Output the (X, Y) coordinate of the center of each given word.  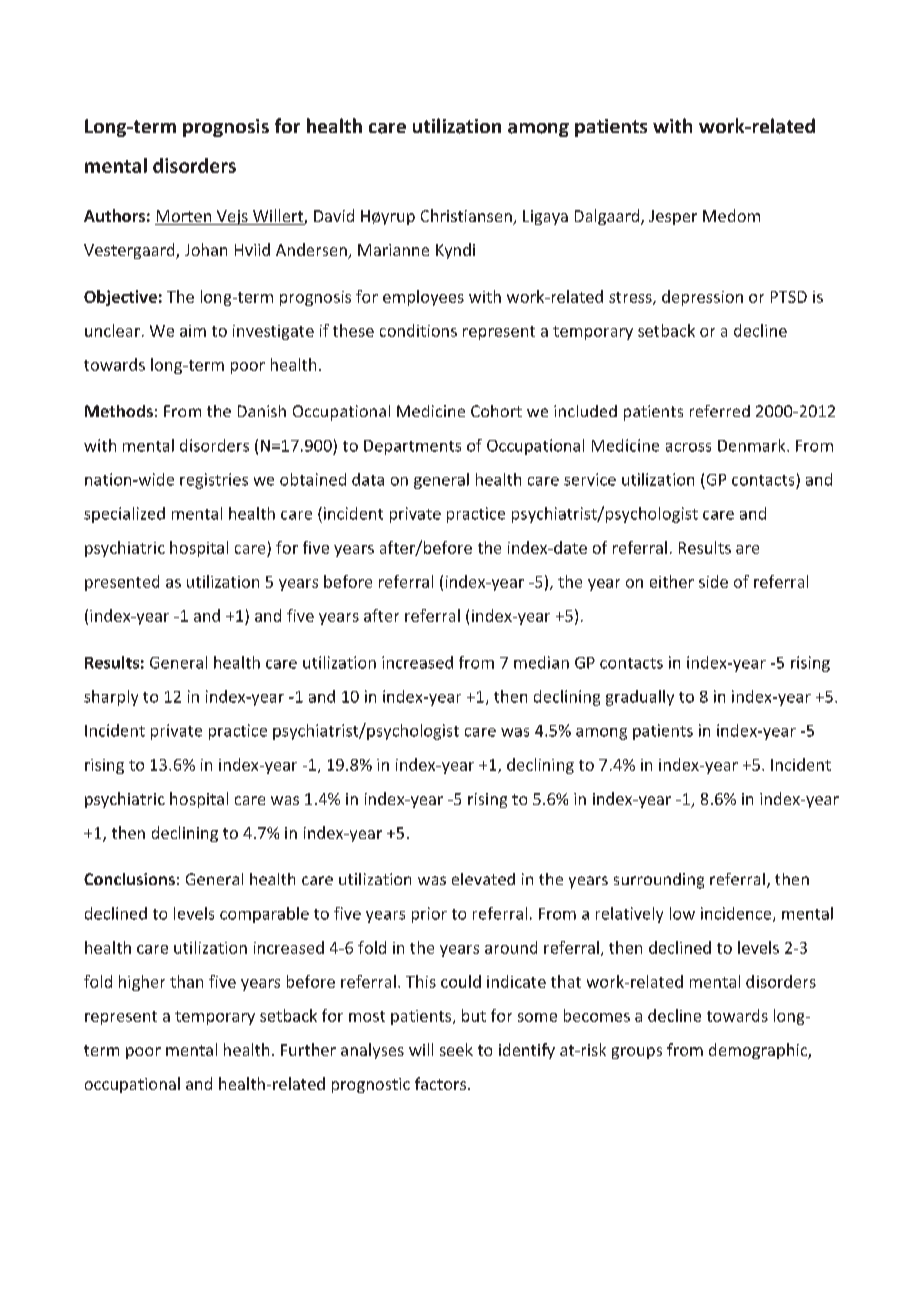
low (682, 913)
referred (720, 411)
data (368, 479)
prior (429, 915)
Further (308, 1049)
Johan (206, 249)
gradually (640, 698)
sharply (111, 698)
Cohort (496, 411)
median (541, 662)
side (713, 581)
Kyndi (455, 251)
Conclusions (129, 879)
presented (122, 583)
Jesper (673, 217)
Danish (262, 411)
